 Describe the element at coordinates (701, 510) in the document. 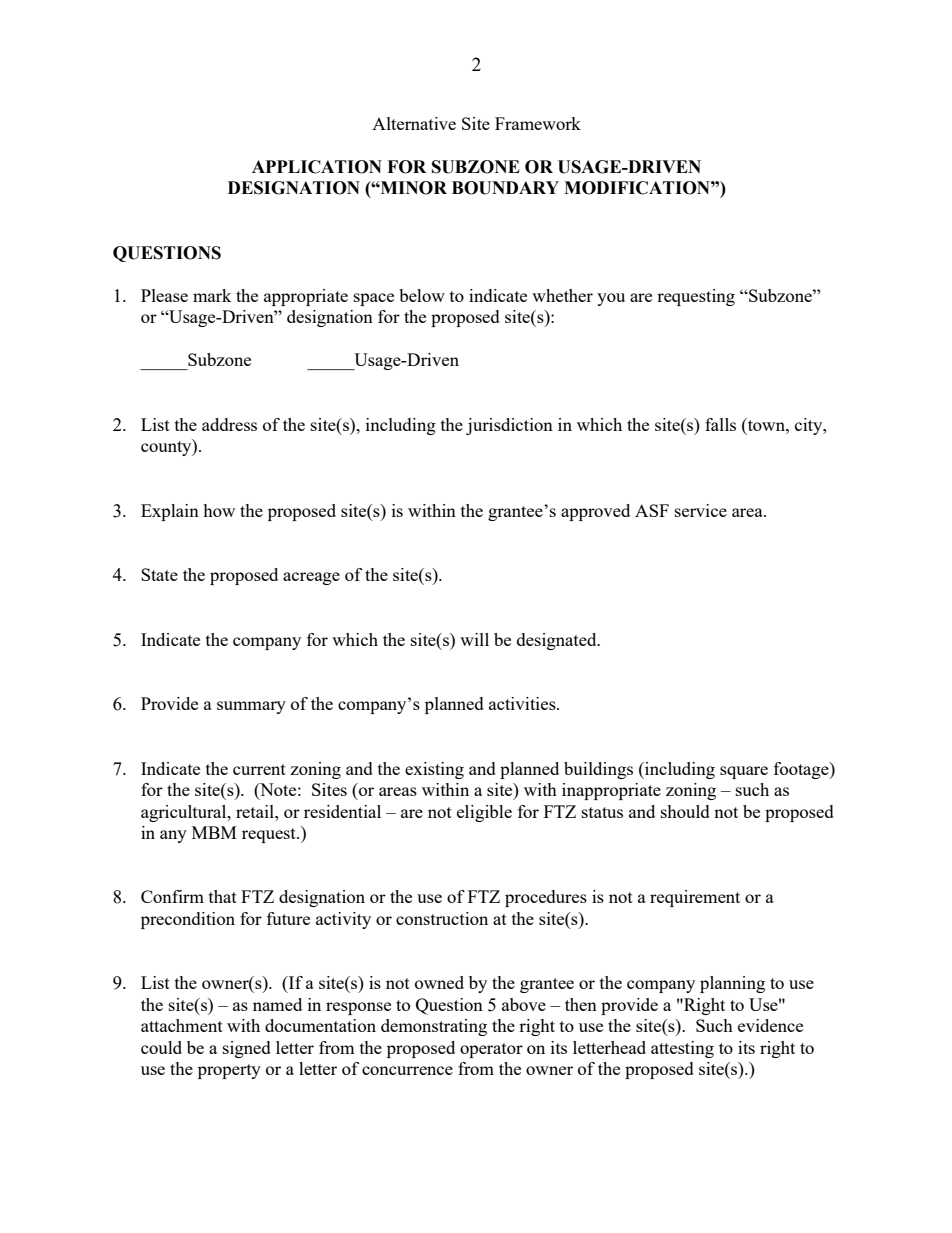

I see `service` at that location.
